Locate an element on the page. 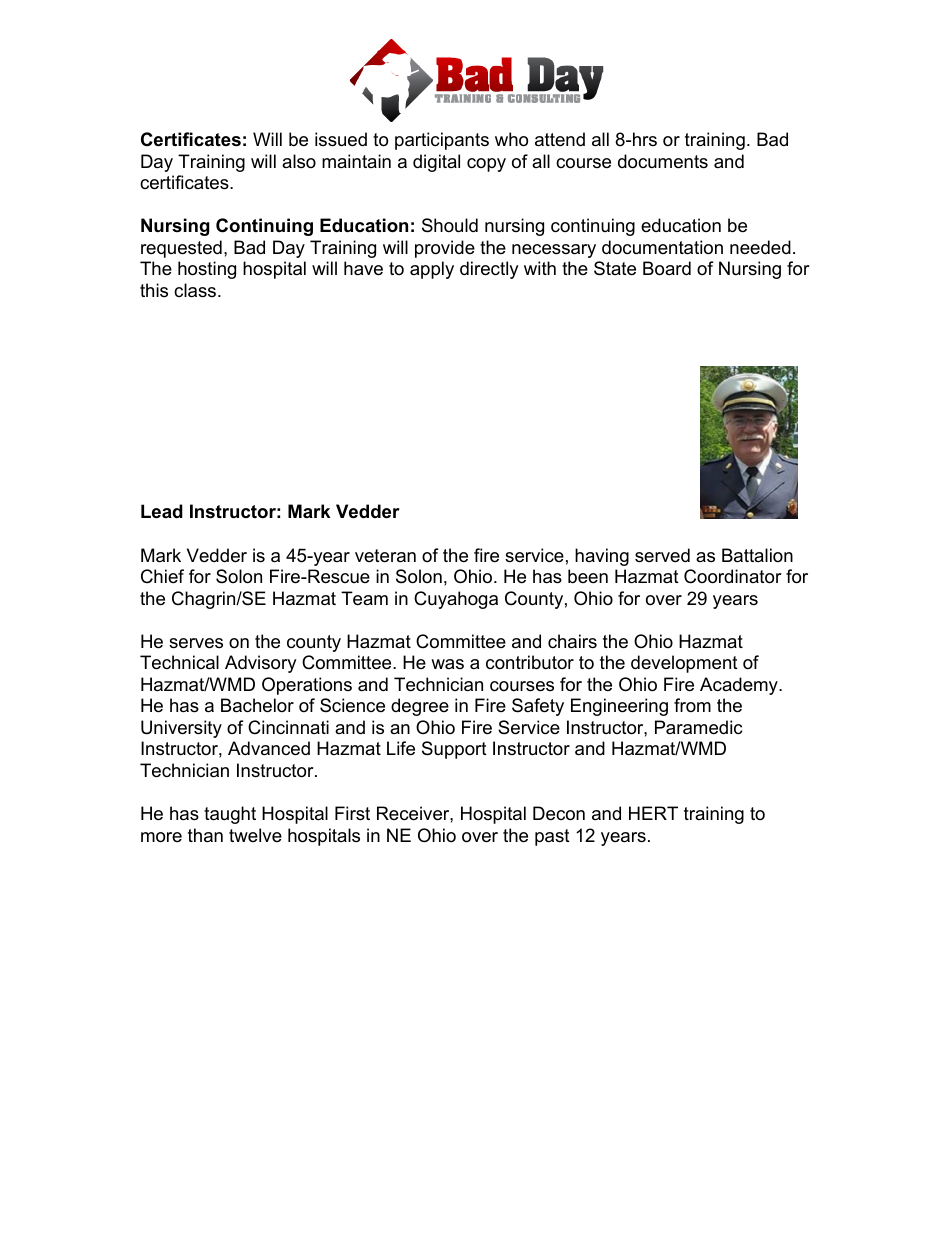 This page has width=952, height=1233. also is located at coordinates (299, 161).
